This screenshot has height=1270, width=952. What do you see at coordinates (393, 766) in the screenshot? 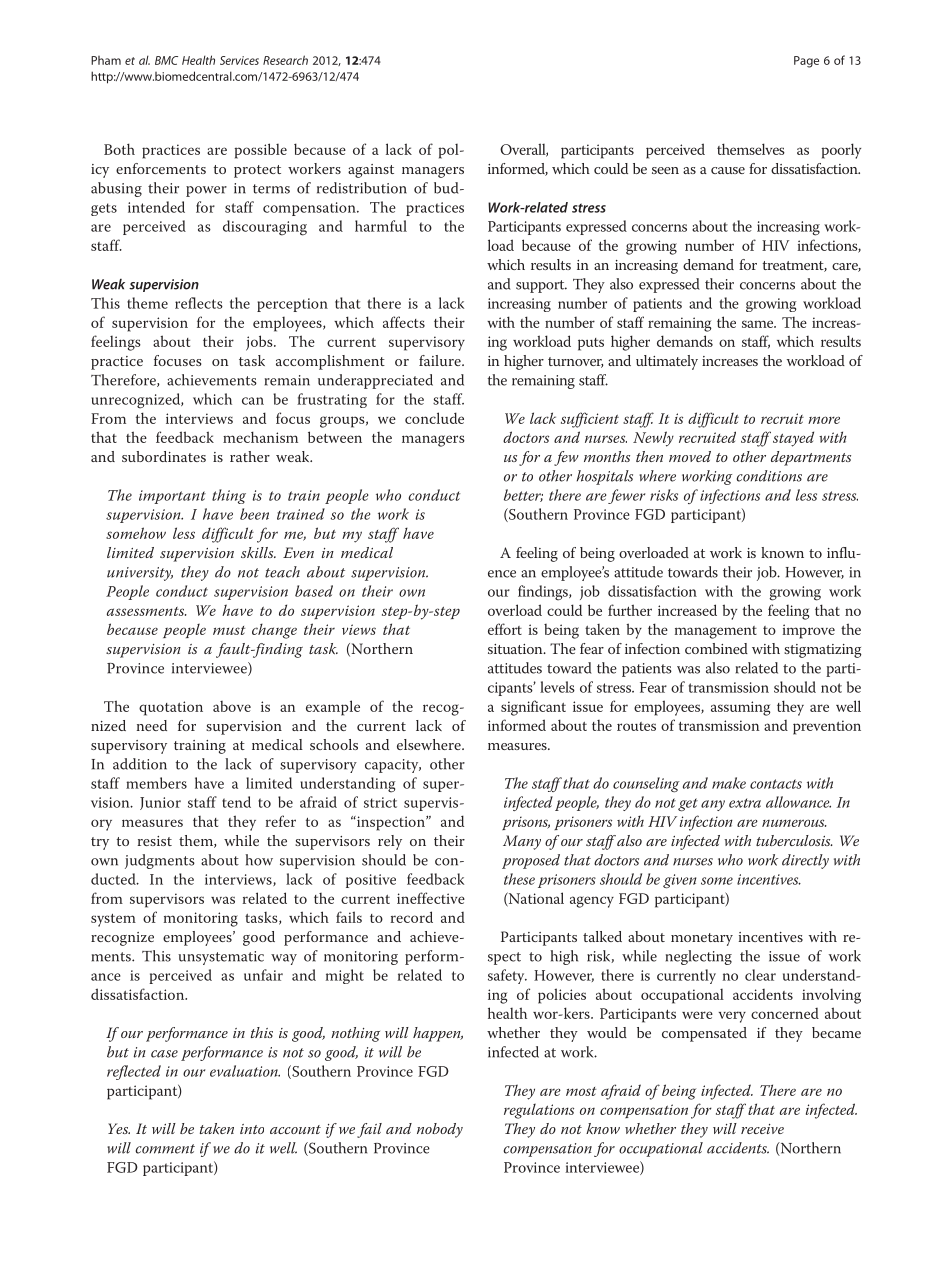
I see `capacity` at bounding box center [393, 766].
